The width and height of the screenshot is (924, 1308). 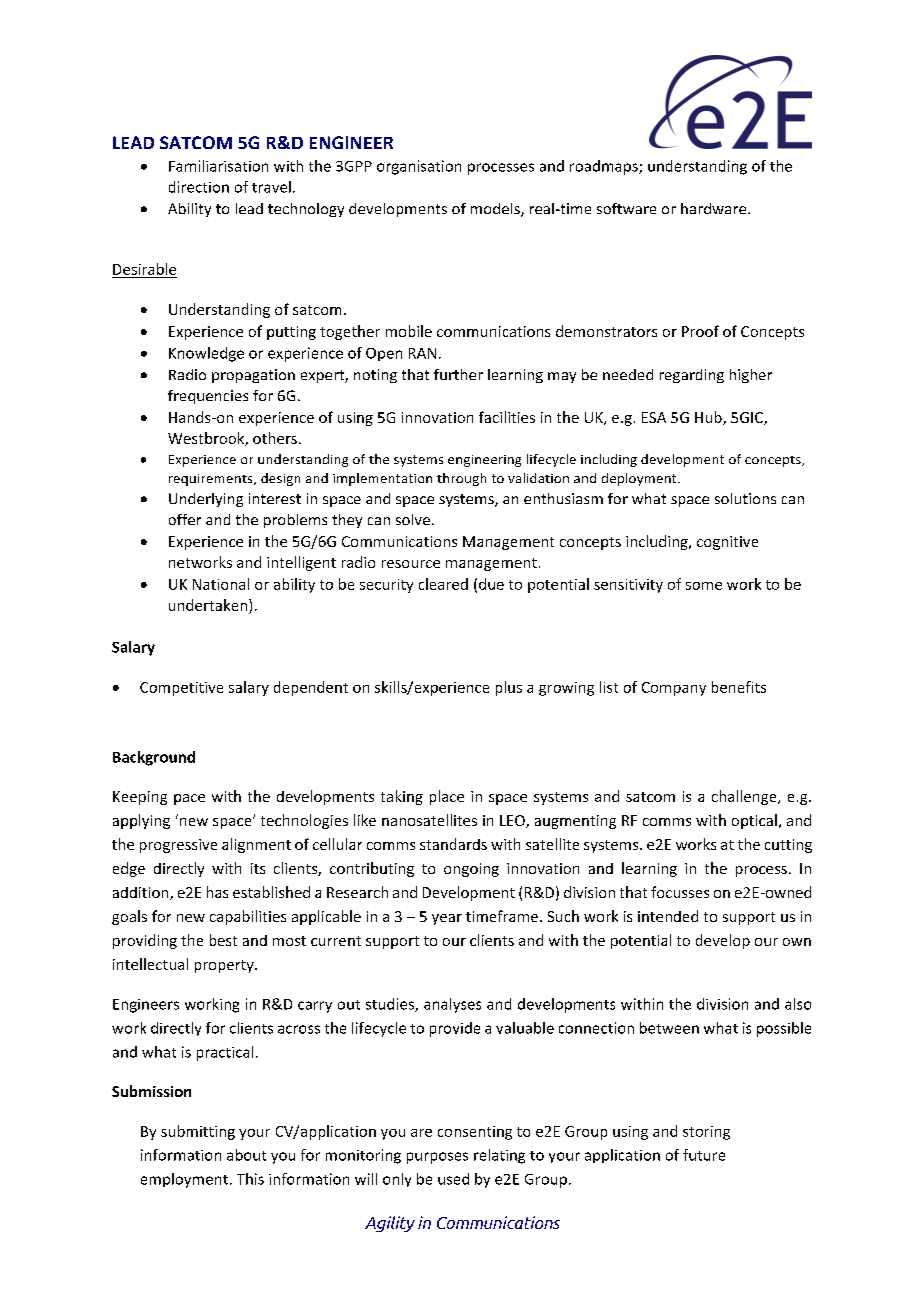 I want to click on hardware, so click(x=715, y=208).
